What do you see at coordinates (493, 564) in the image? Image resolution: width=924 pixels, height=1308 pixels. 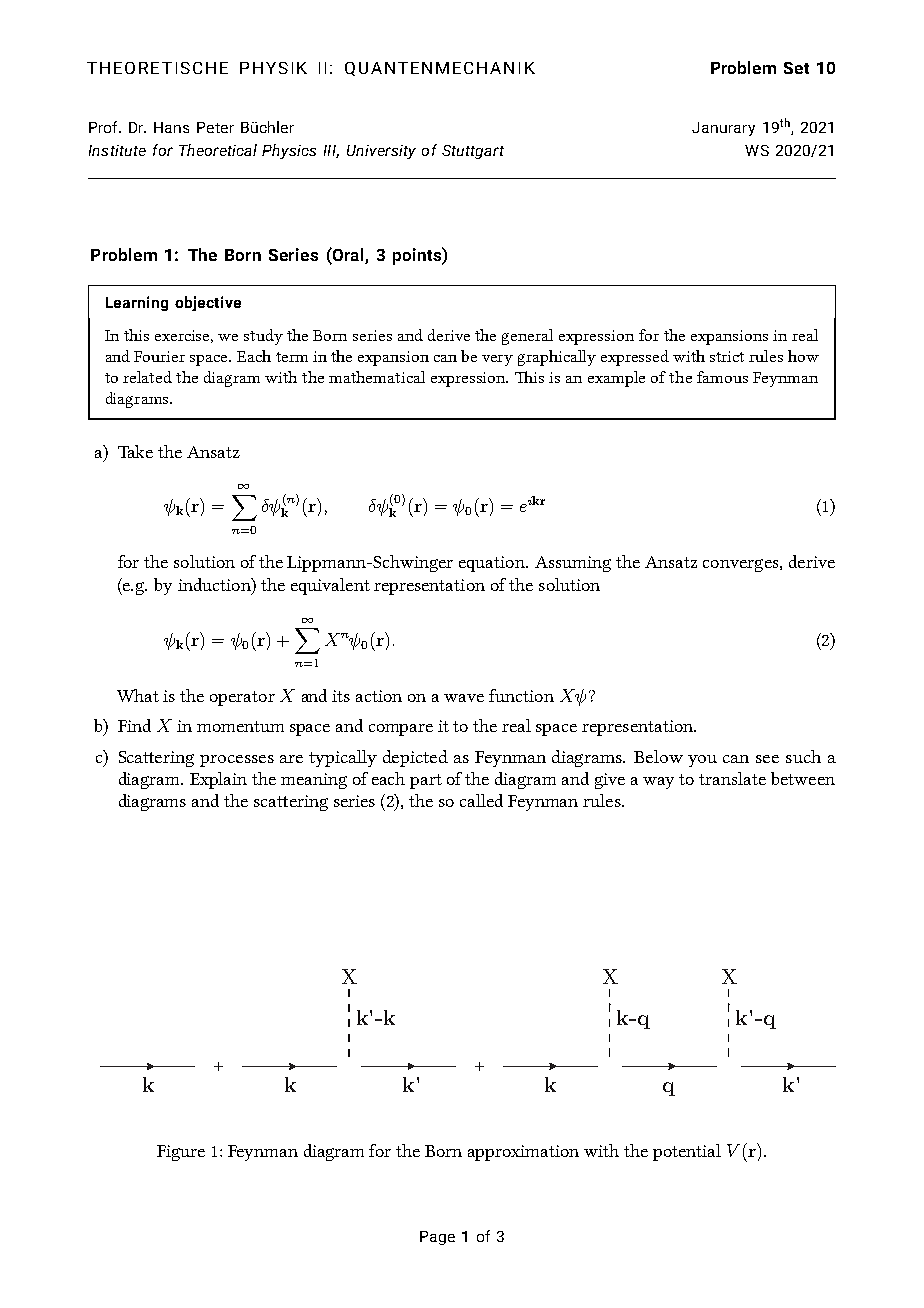 I see `equation` at bounding box center [493, 564].
